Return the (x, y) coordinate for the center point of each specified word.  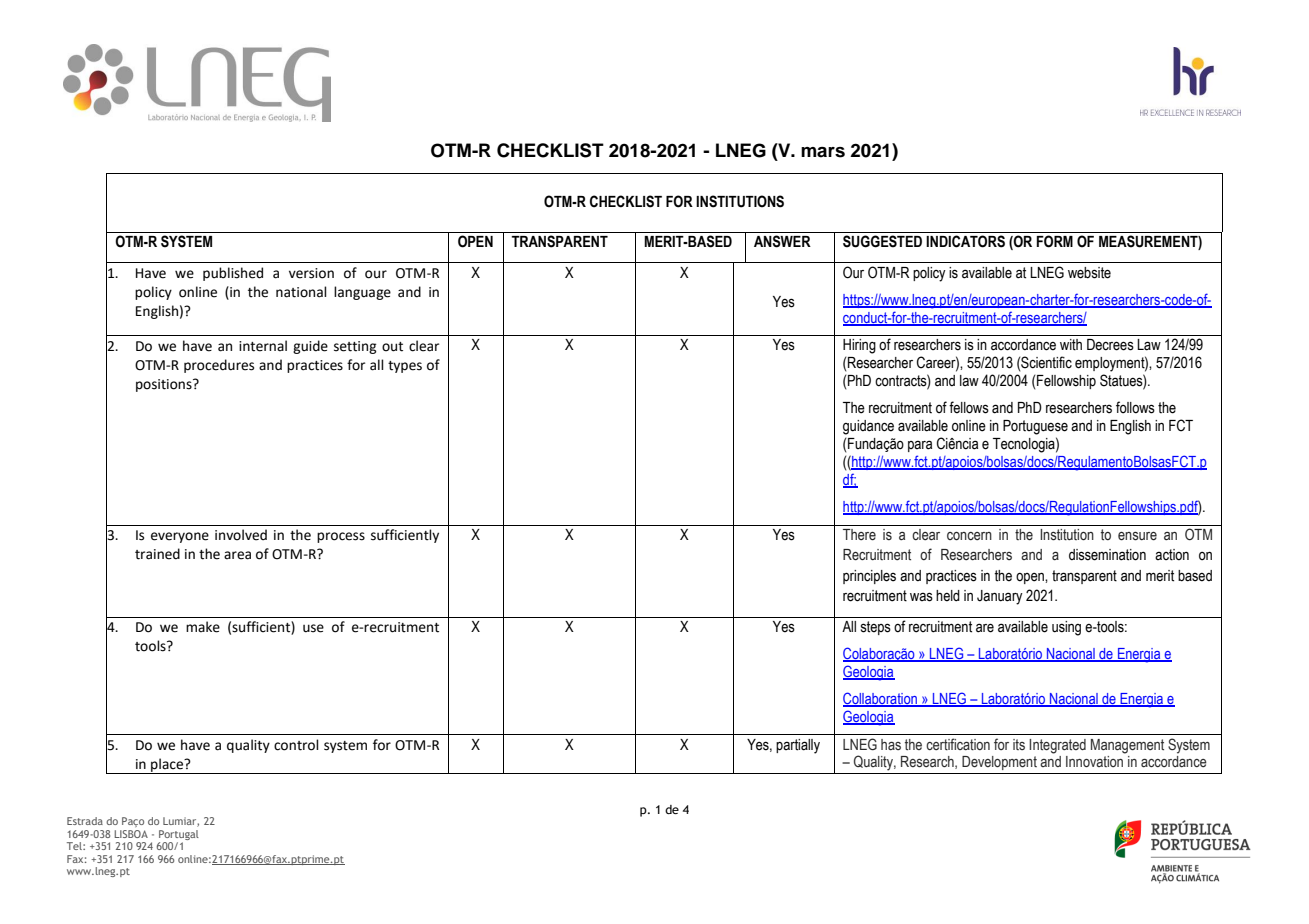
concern (969, 536)
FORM (1055, 241)
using (1066, 628)
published (233, 274)
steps (876, 628)
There (859, 535)
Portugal (179, 835)
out (392, 347)
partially (798, 746)
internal (263, 346)
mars (823, 152)
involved (241, 535)
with (1071, 345)
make (203, 627)
